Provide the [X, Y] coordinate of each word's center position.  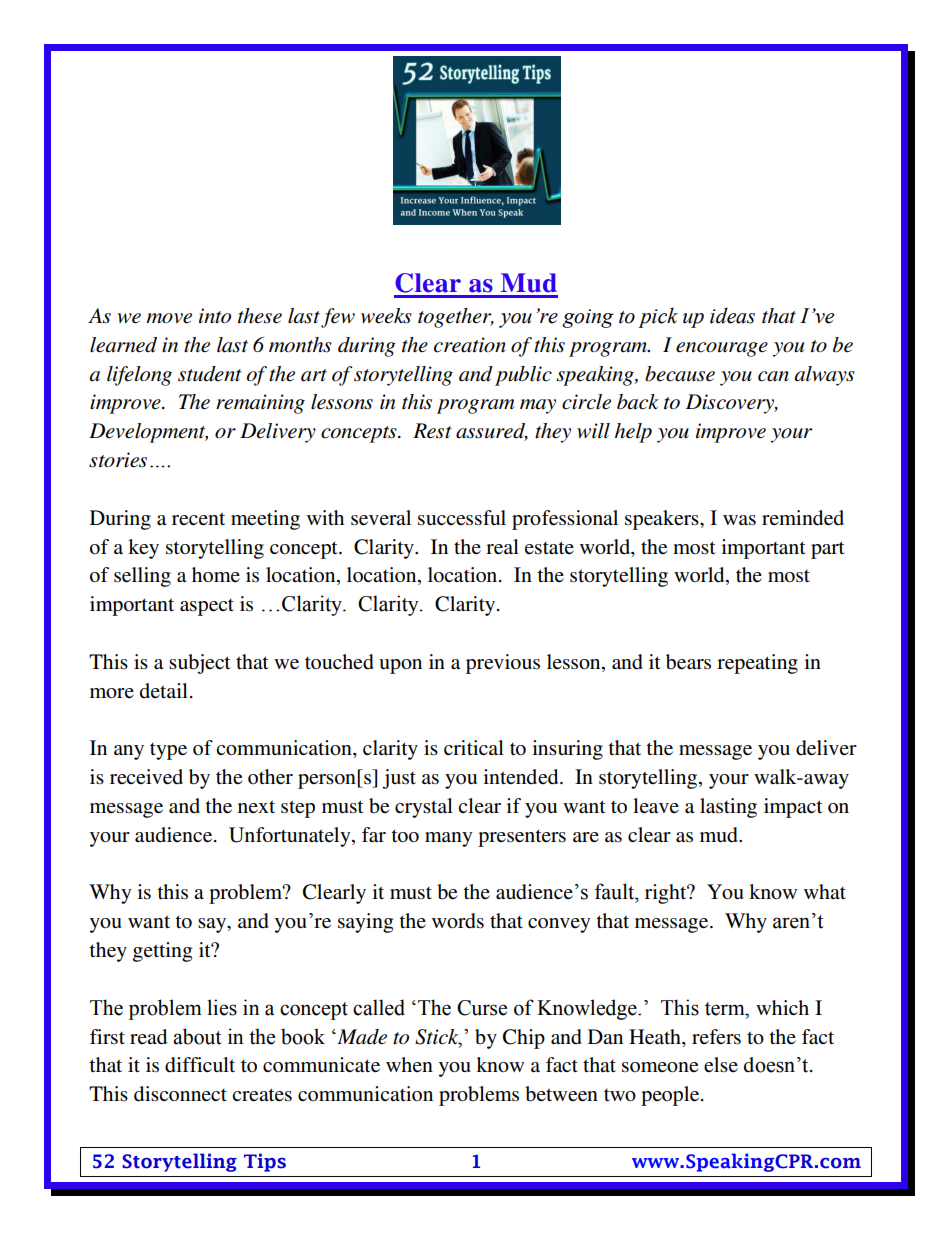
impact [793, 808]
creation [470, 345]
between [561, 1094]
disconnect [180, 1094]
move [169, 318]
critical [474, 747]
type [168, 751]
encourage [722, 349]
